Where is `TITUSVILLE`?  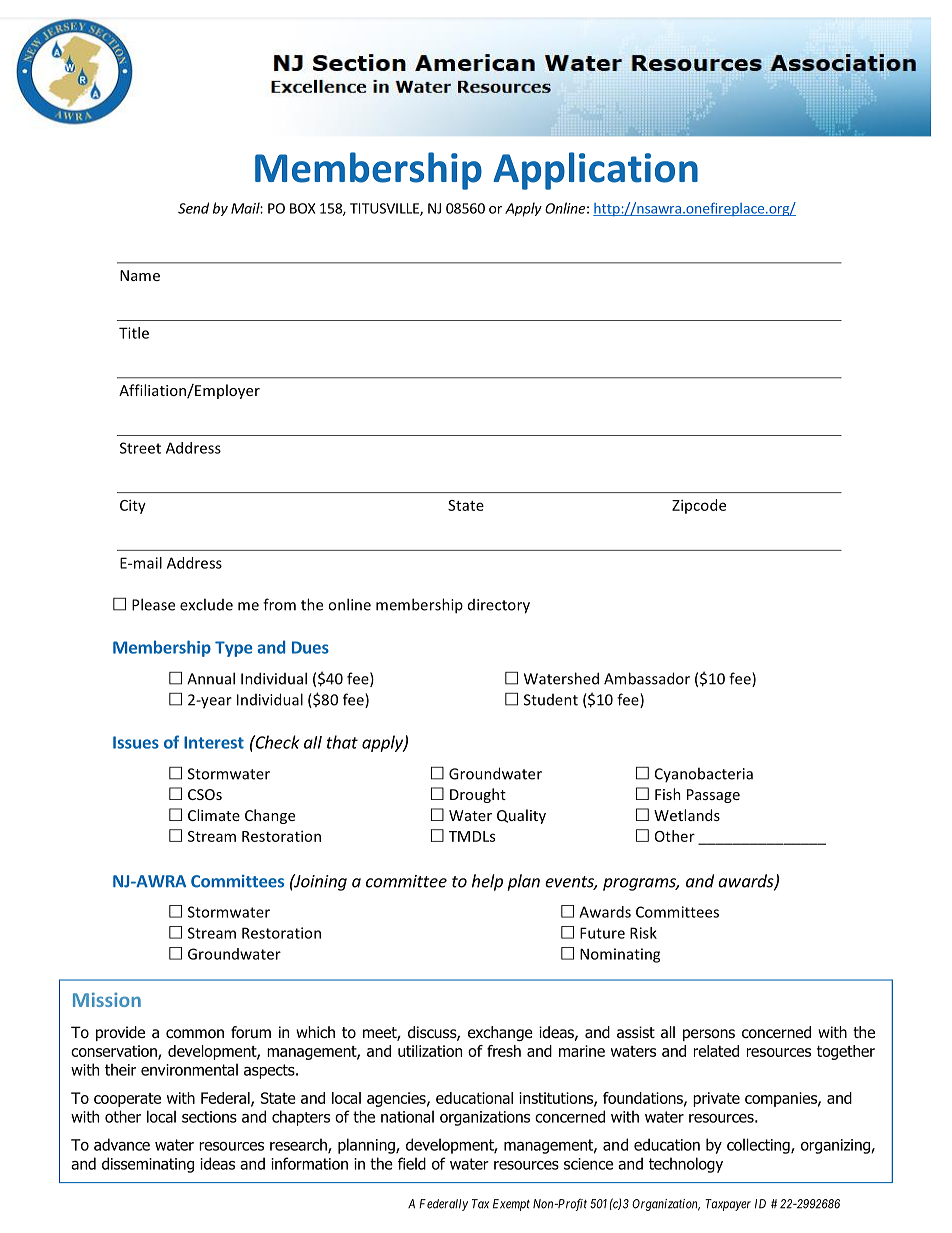
TITUSVILLE is located at coordinates (385, 209).
